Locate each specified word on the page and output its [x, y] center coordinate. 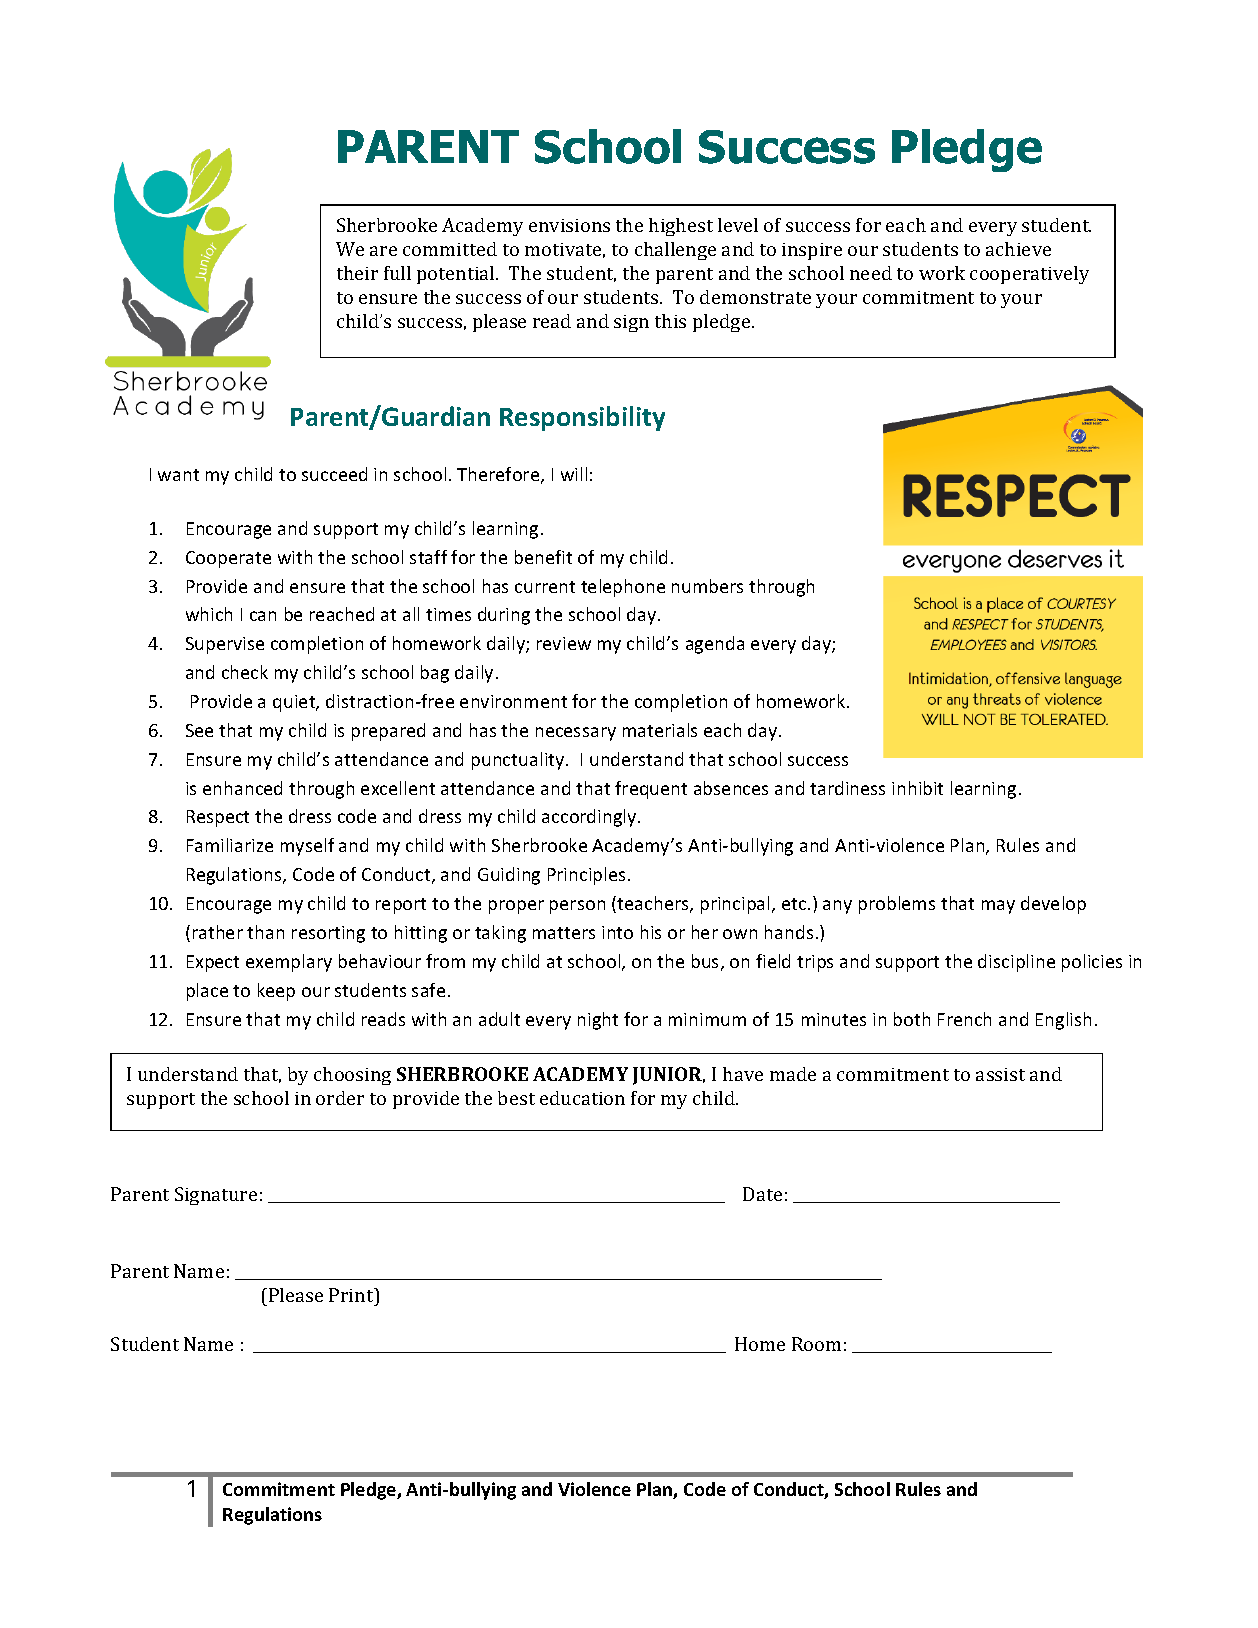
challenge [675, 251]
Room [816, 1344]
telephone [623, 588]
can [263, 616]
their [357, 273]
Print [352, 1295]
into [617, 932]
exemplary [289, 963]
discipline [1016, 963]
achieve [1018, 249]
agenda [715, 645]
